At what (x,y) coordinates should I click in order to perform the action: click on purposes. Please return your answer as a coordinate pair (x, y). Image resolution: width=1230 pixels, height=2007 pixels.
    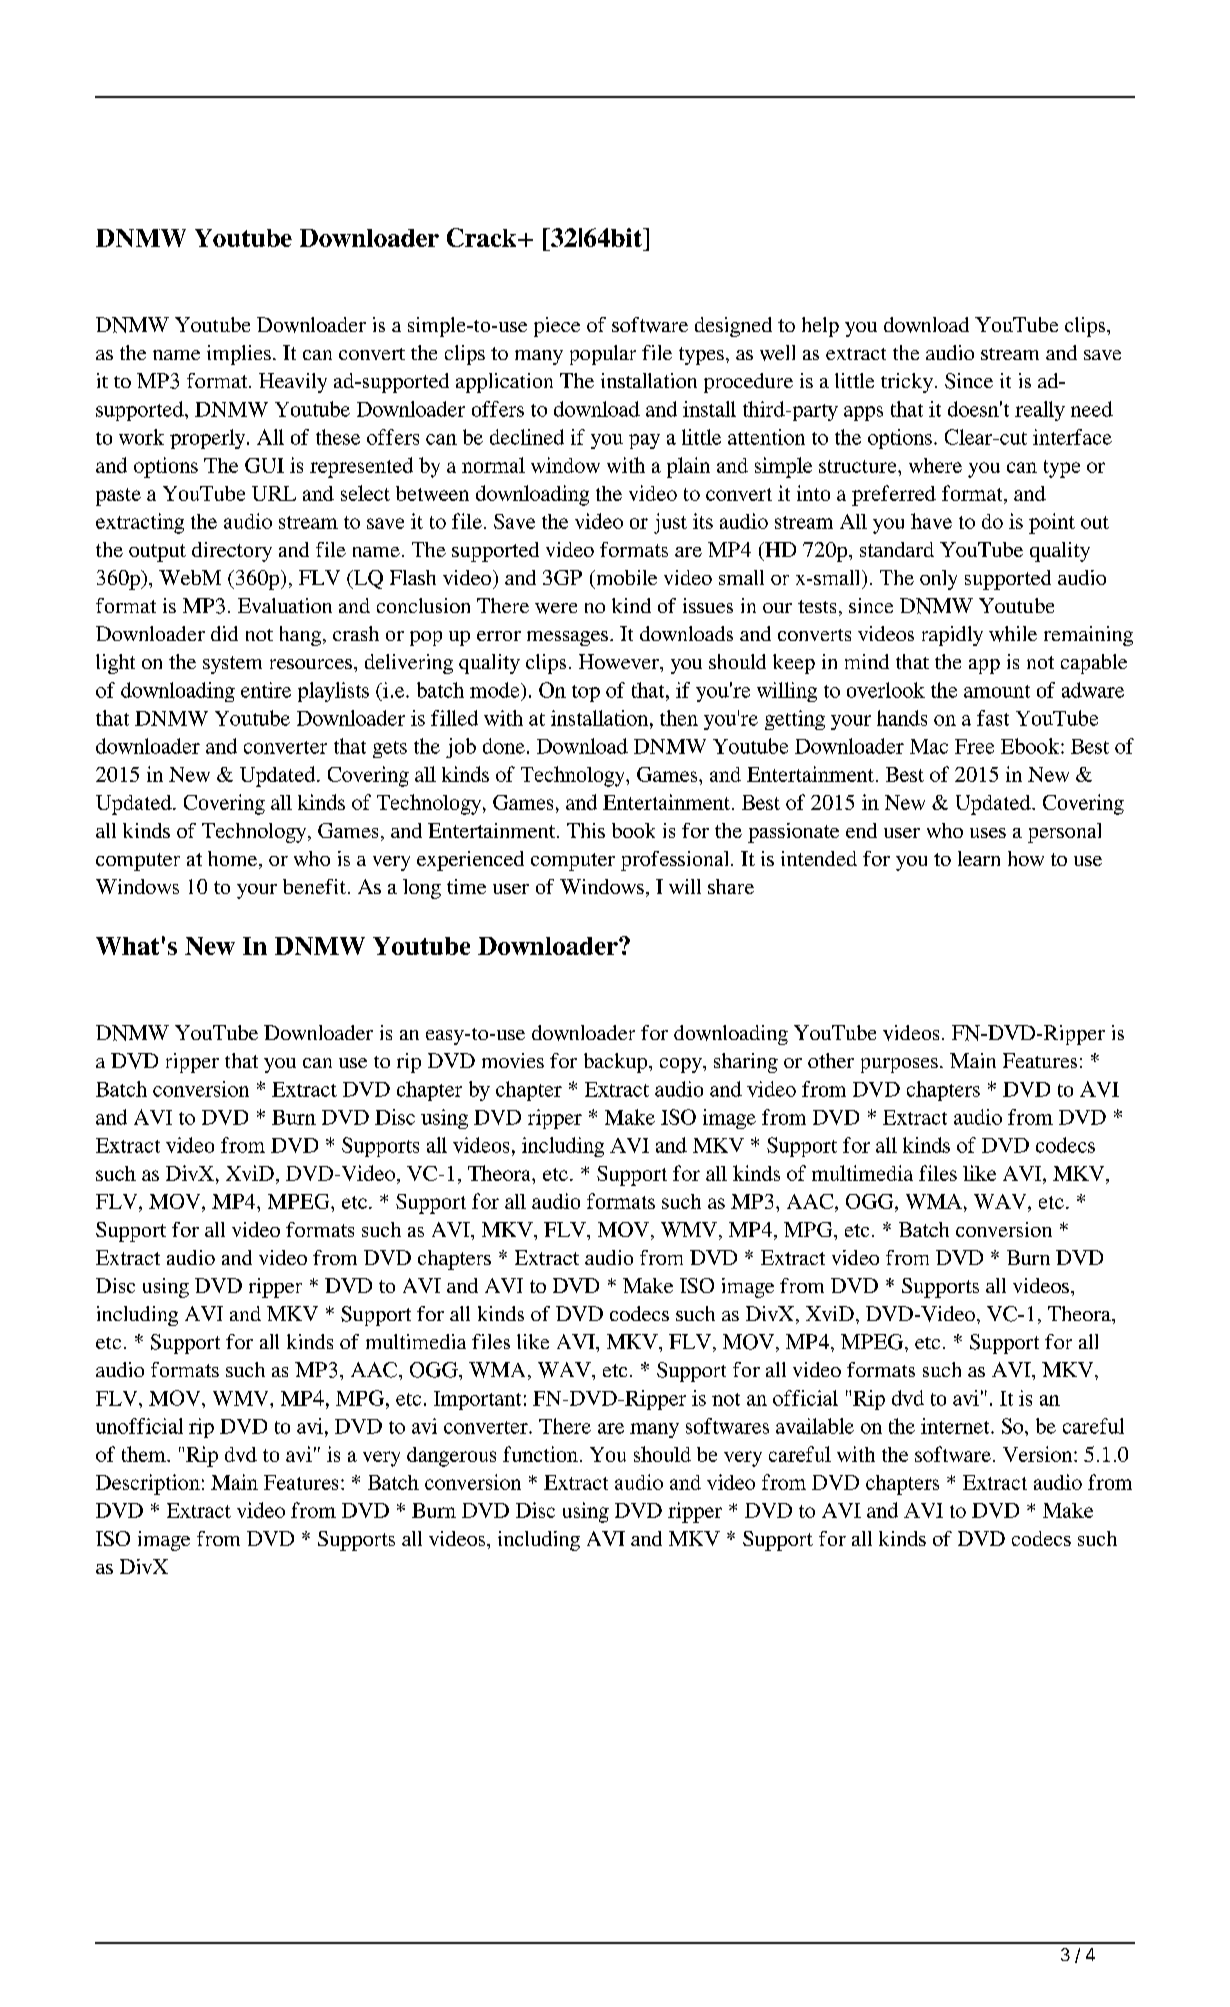
    Looking at the image, I should click on (899, 1065).
